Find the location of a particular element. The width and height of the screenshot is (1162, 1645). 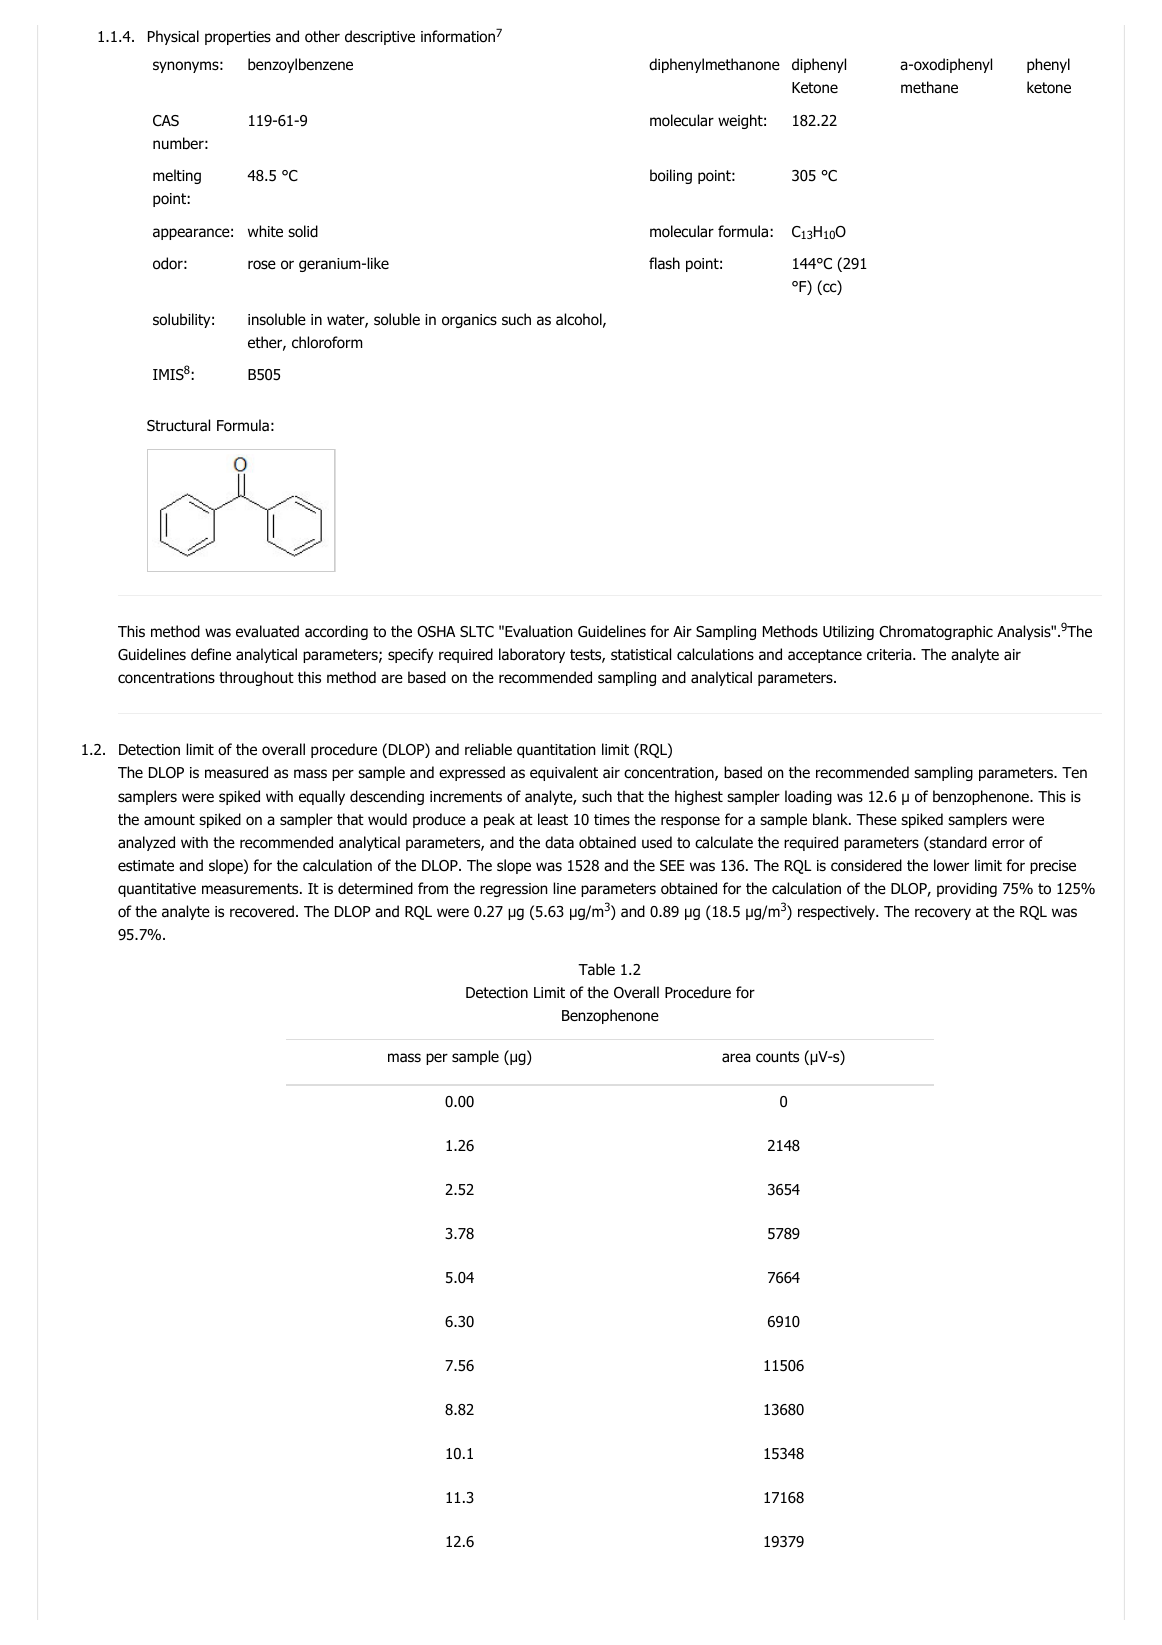

Chromatographic is located at coordinates (936, 632).
